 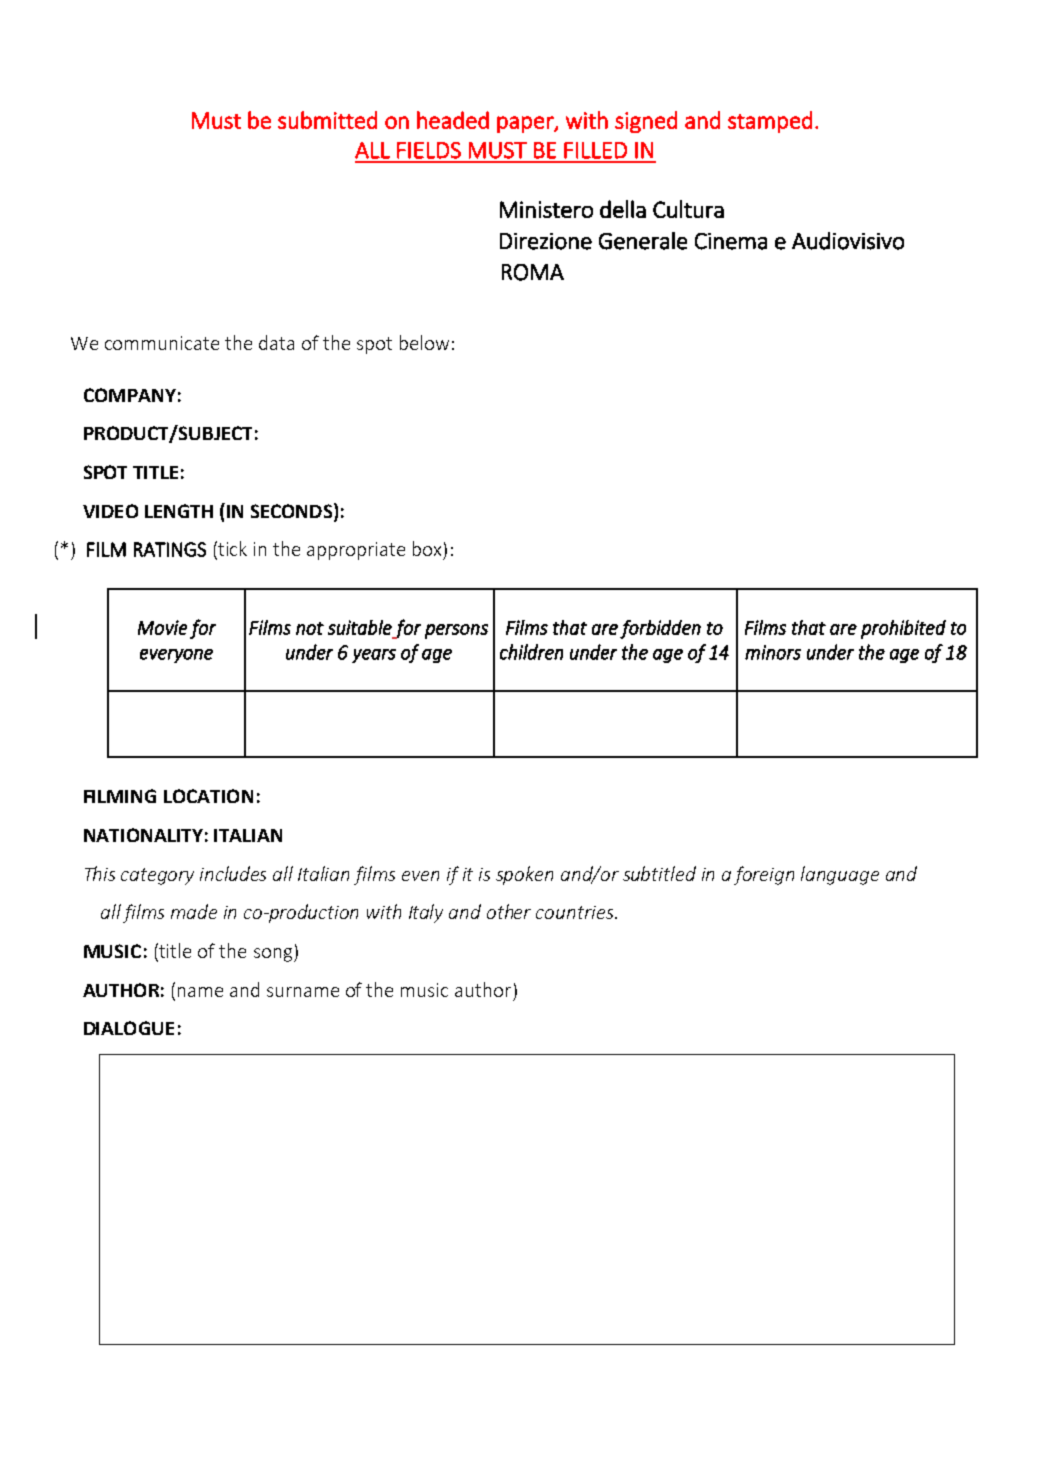 What do you see at coordinates (840, 875) in the screenshot?
I see `language` at bounding box center [840, 875].
